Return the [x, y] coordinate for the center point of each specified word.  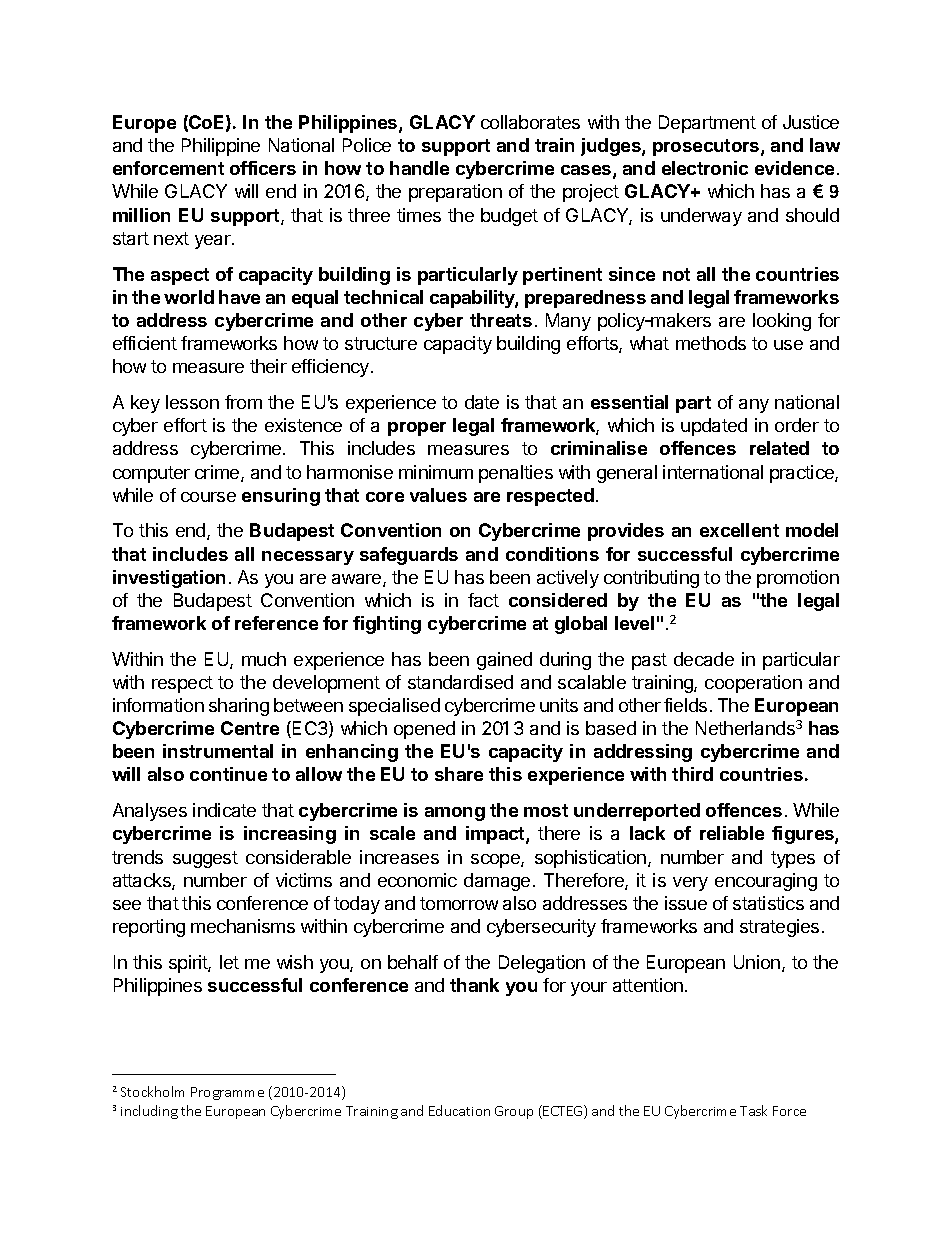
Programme [227, 1093]
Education [459, 1110]
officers [263, 168]
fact [483, 600]
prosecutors [707, 147]
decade [704, 659]
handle [419, 168]
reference [276, 623]
